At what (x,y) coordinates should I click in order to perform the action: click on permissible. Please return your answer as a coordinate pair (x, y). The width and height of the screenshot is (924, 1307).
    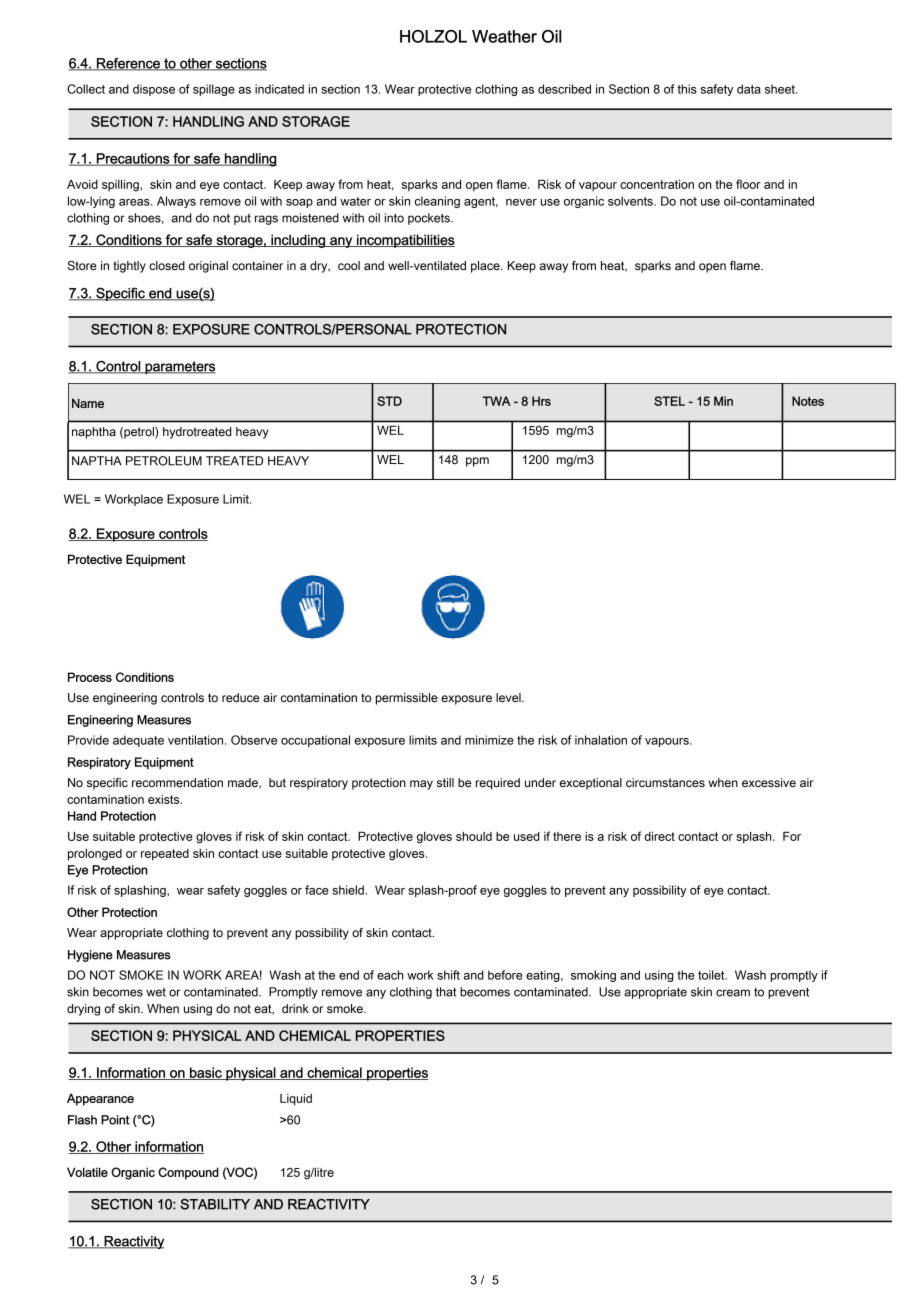
    Looking at the image, I should click on (407, 699).
